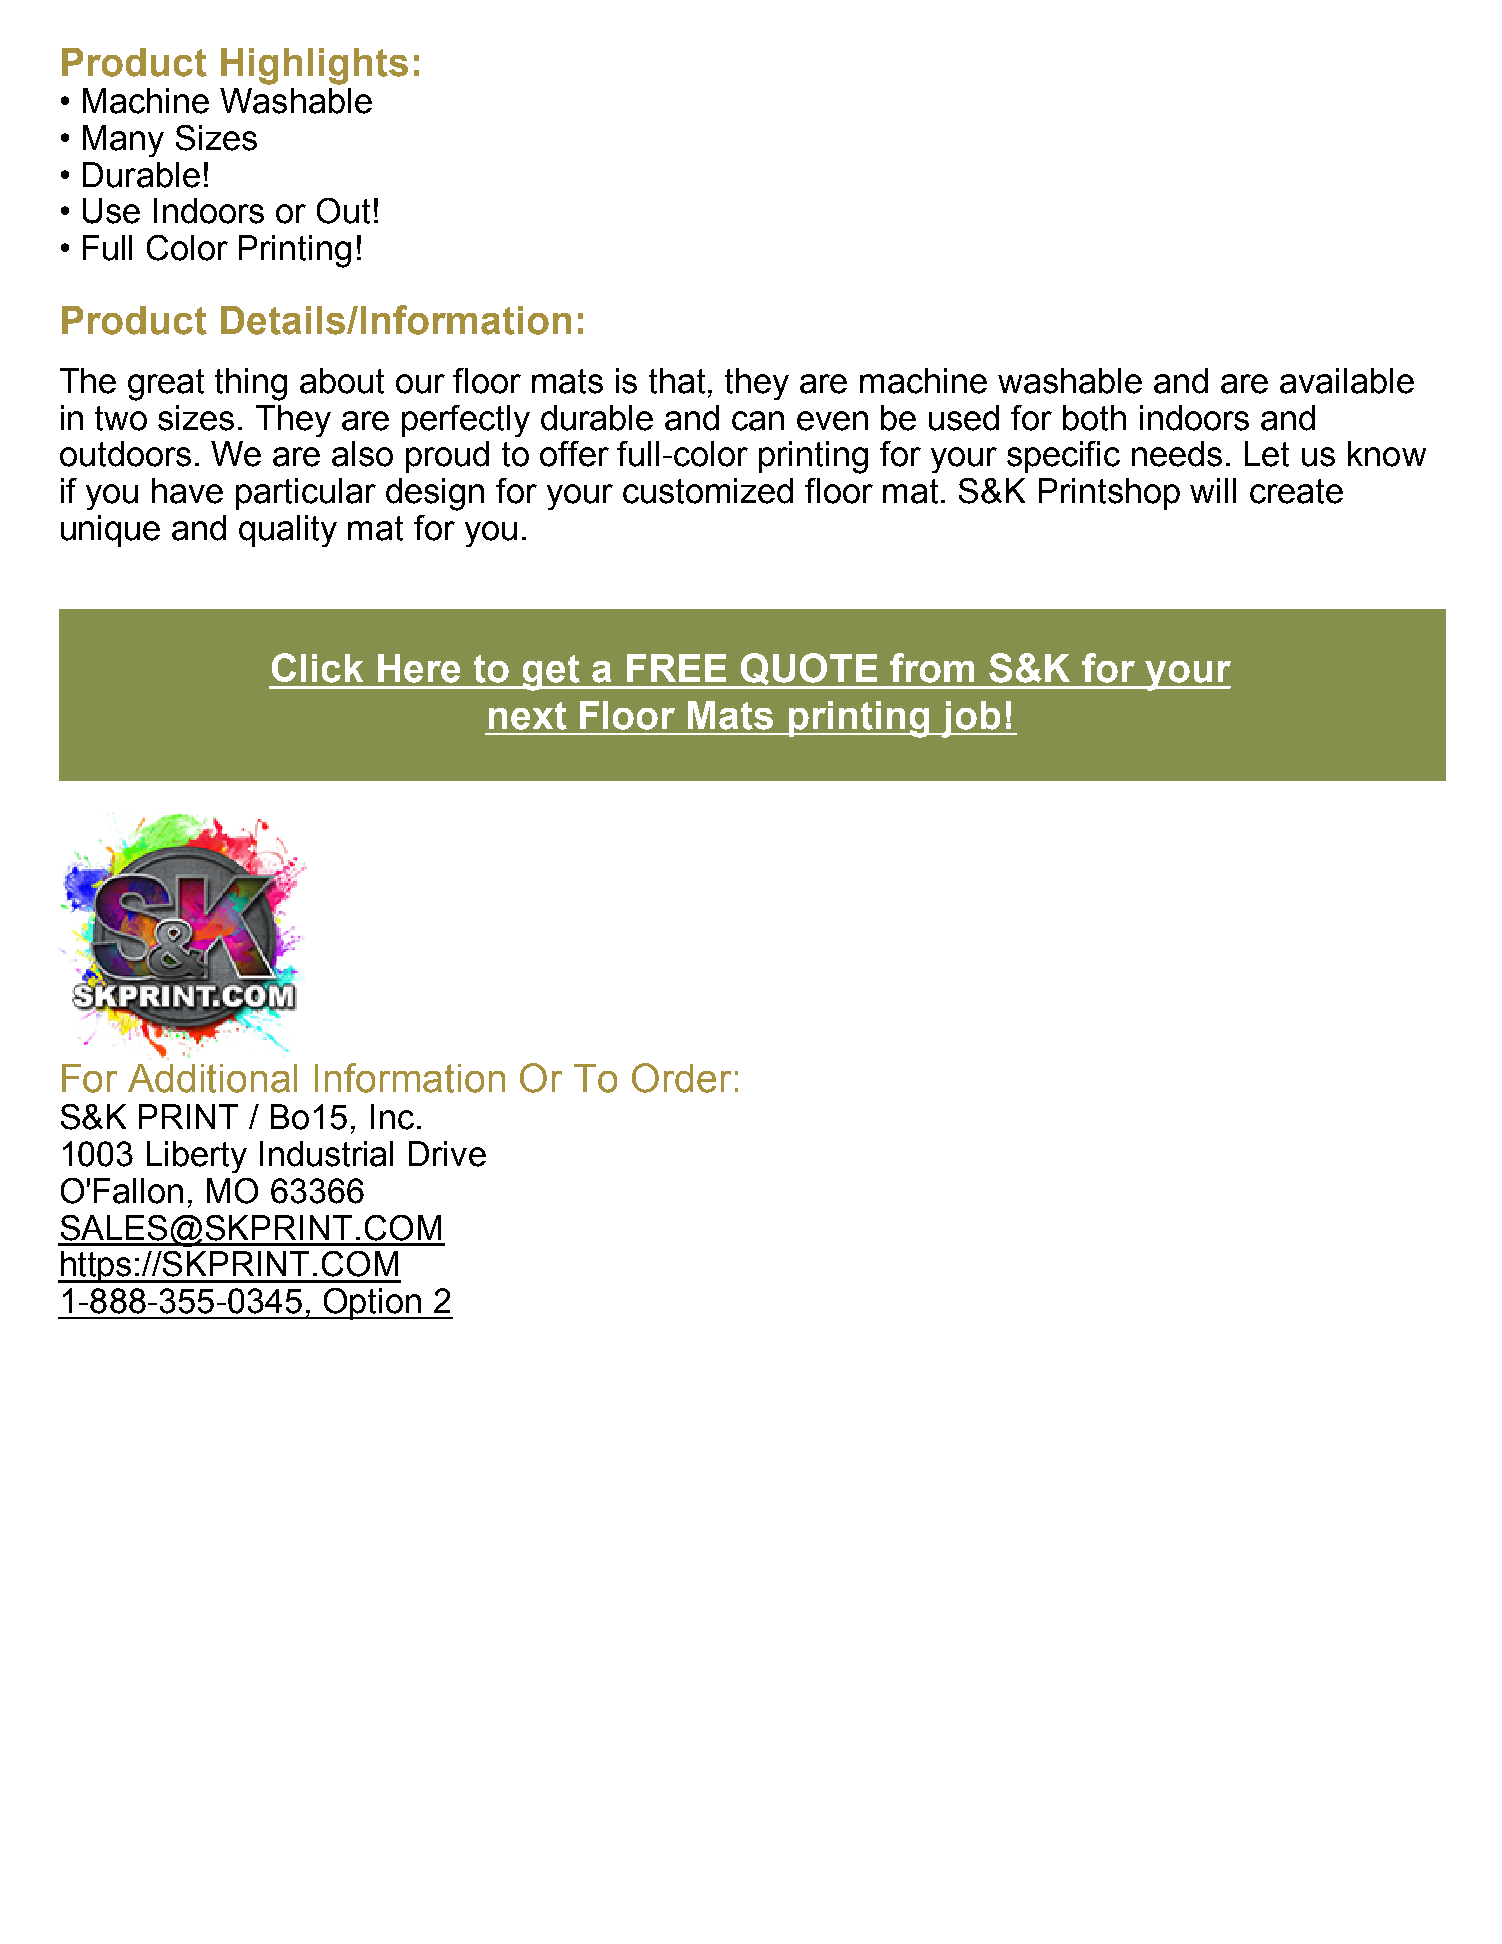 This screenshot has width=1502, height=1944. Describe the element at coordinates (681, 1078) in the screenshot. I see `Order` at that location.
